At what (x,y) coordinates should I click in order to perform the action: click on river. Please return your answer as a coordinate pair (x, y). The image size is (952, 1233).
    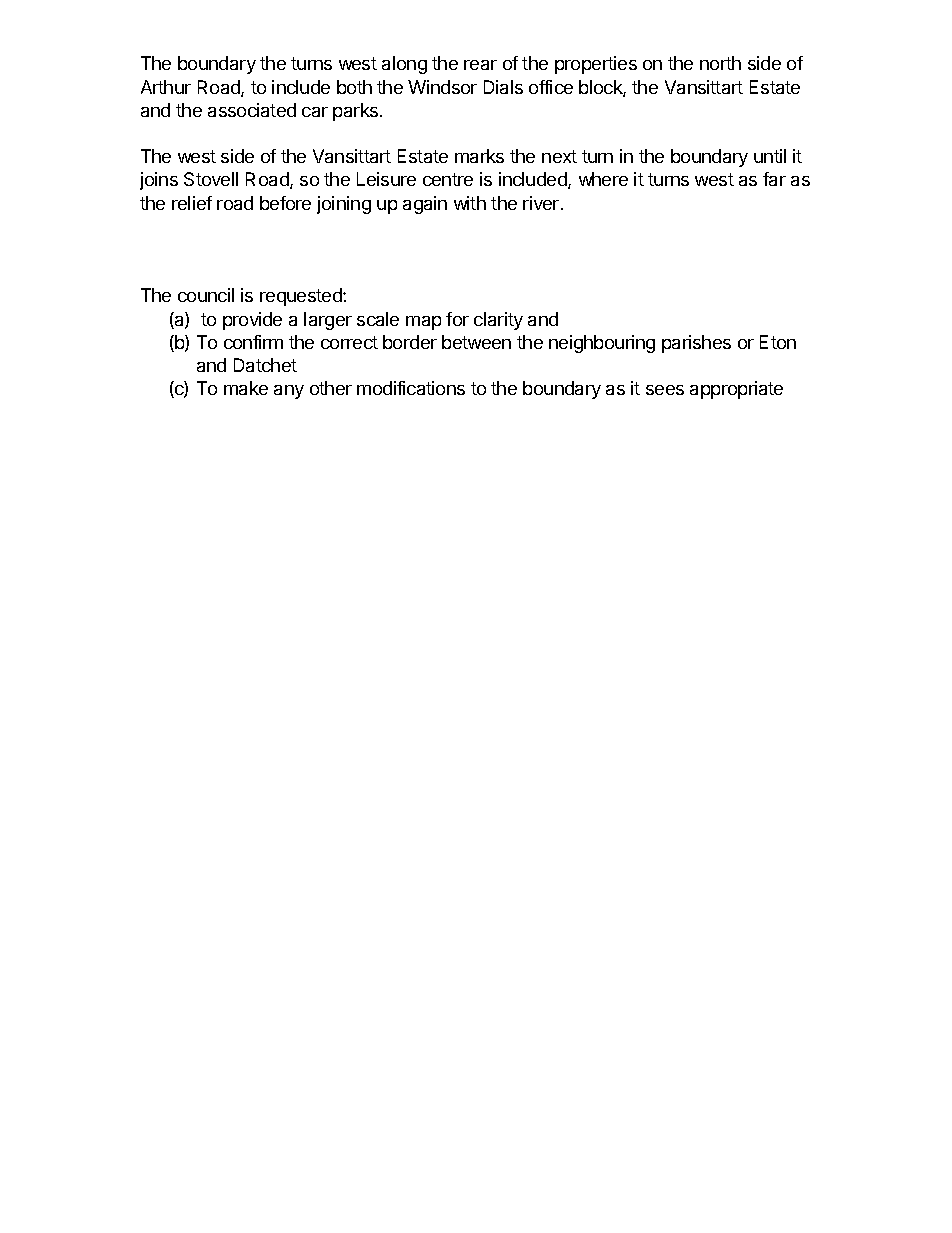
    Looking at the image, I should click on (541, 203).
